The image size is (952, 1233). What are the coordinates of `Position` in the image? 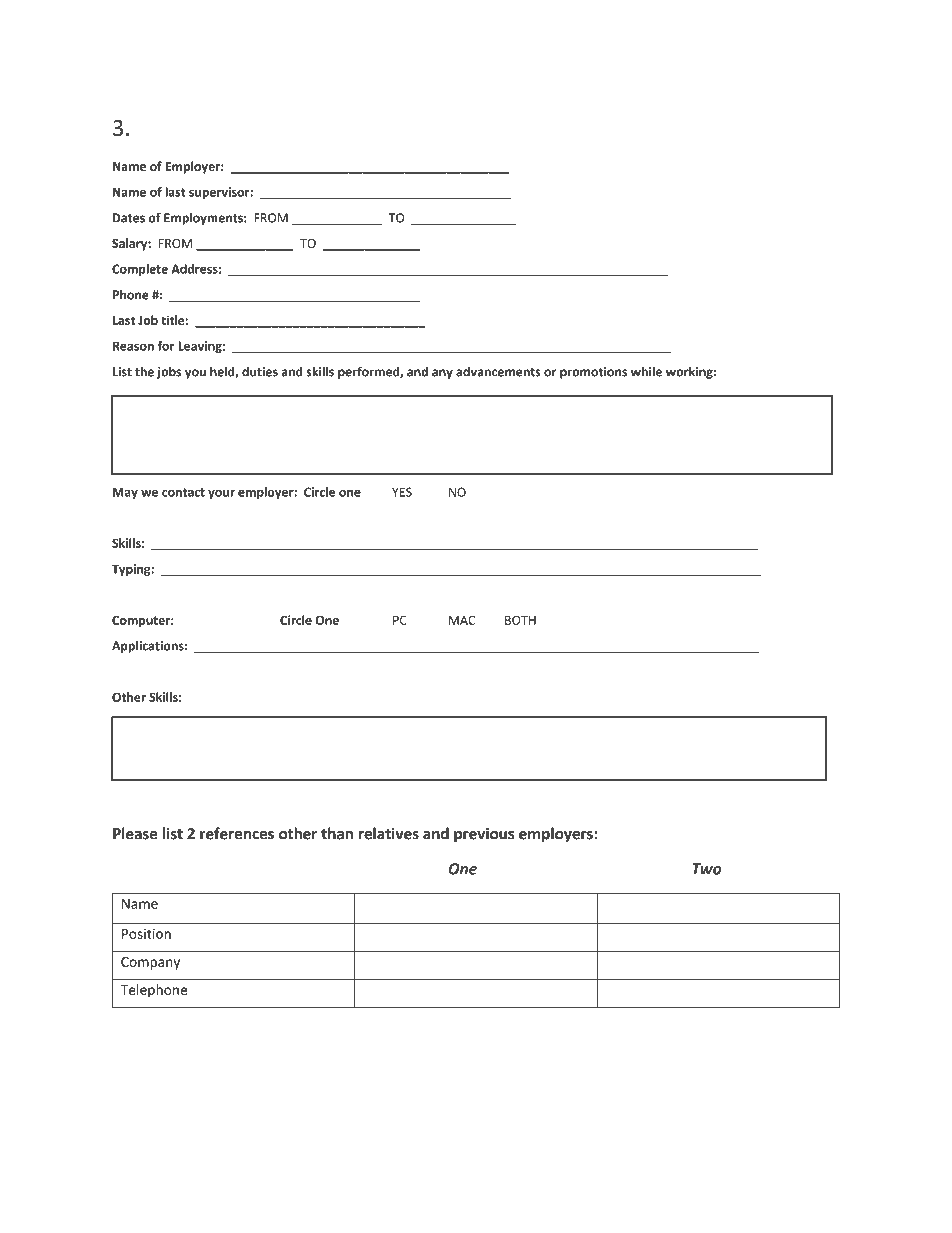 It's located at (146, 933).
